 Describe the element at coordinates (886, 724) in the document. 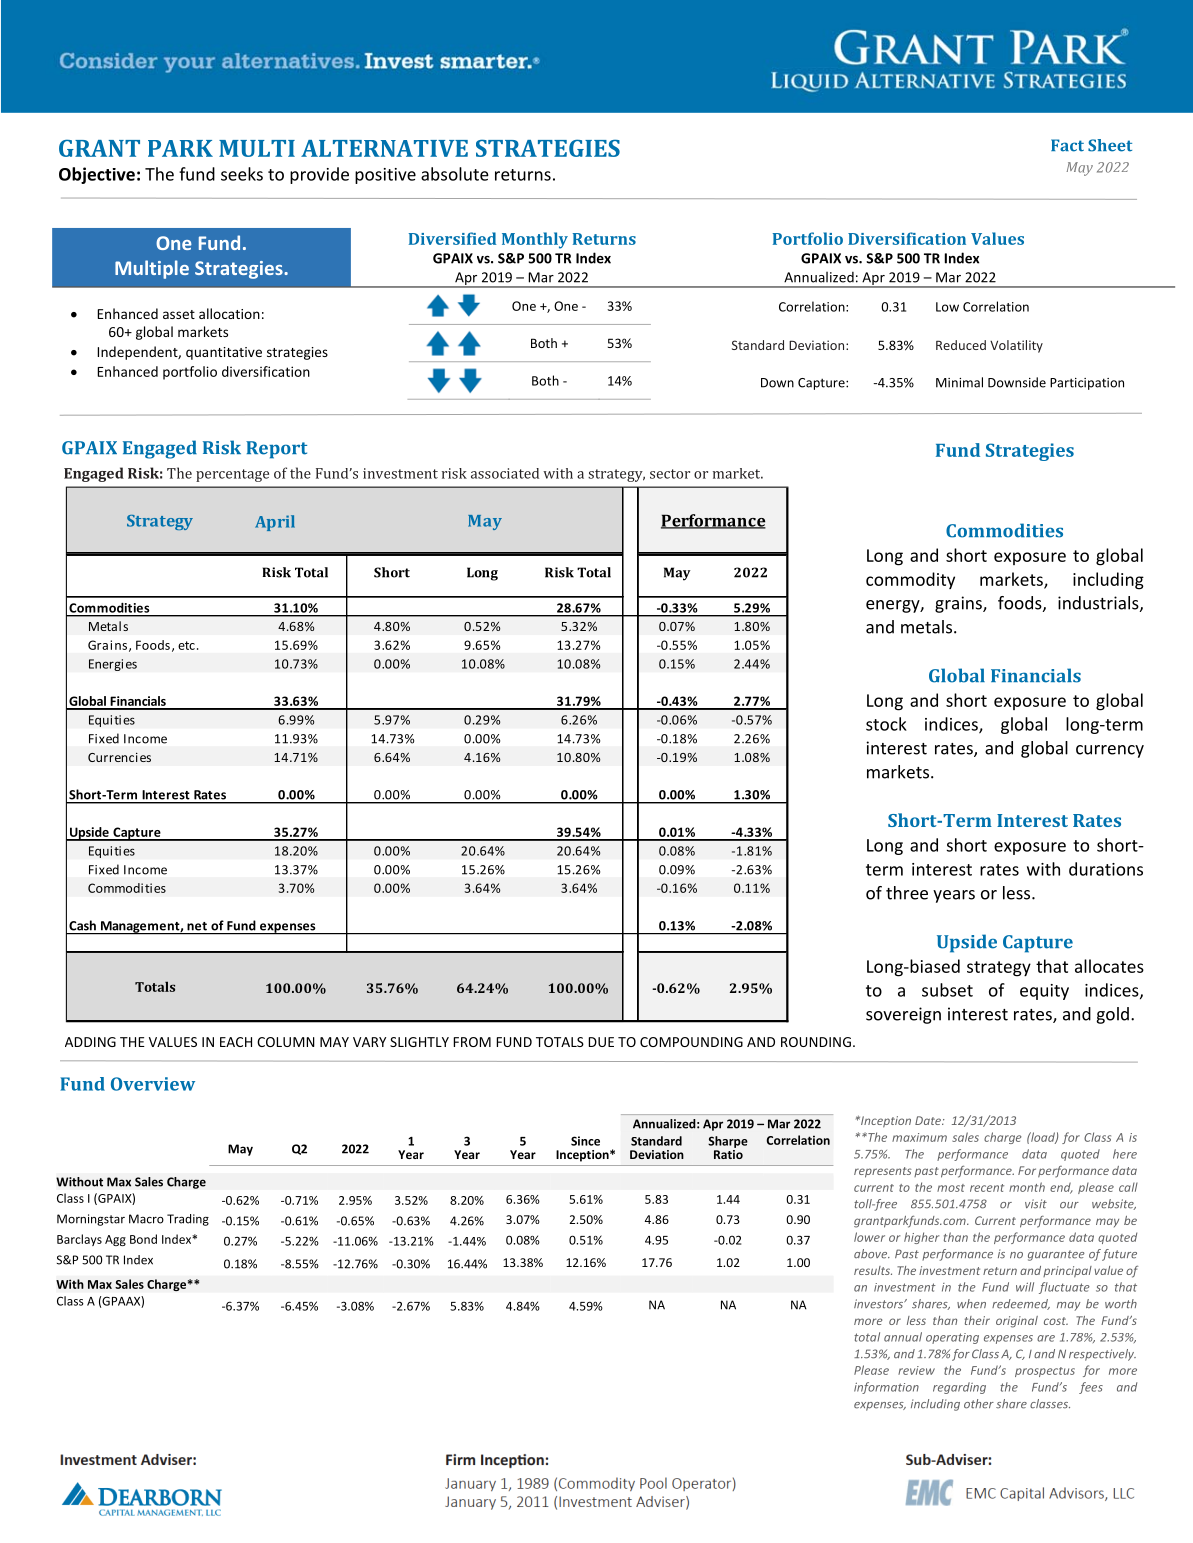

I see `stock` at that location.
